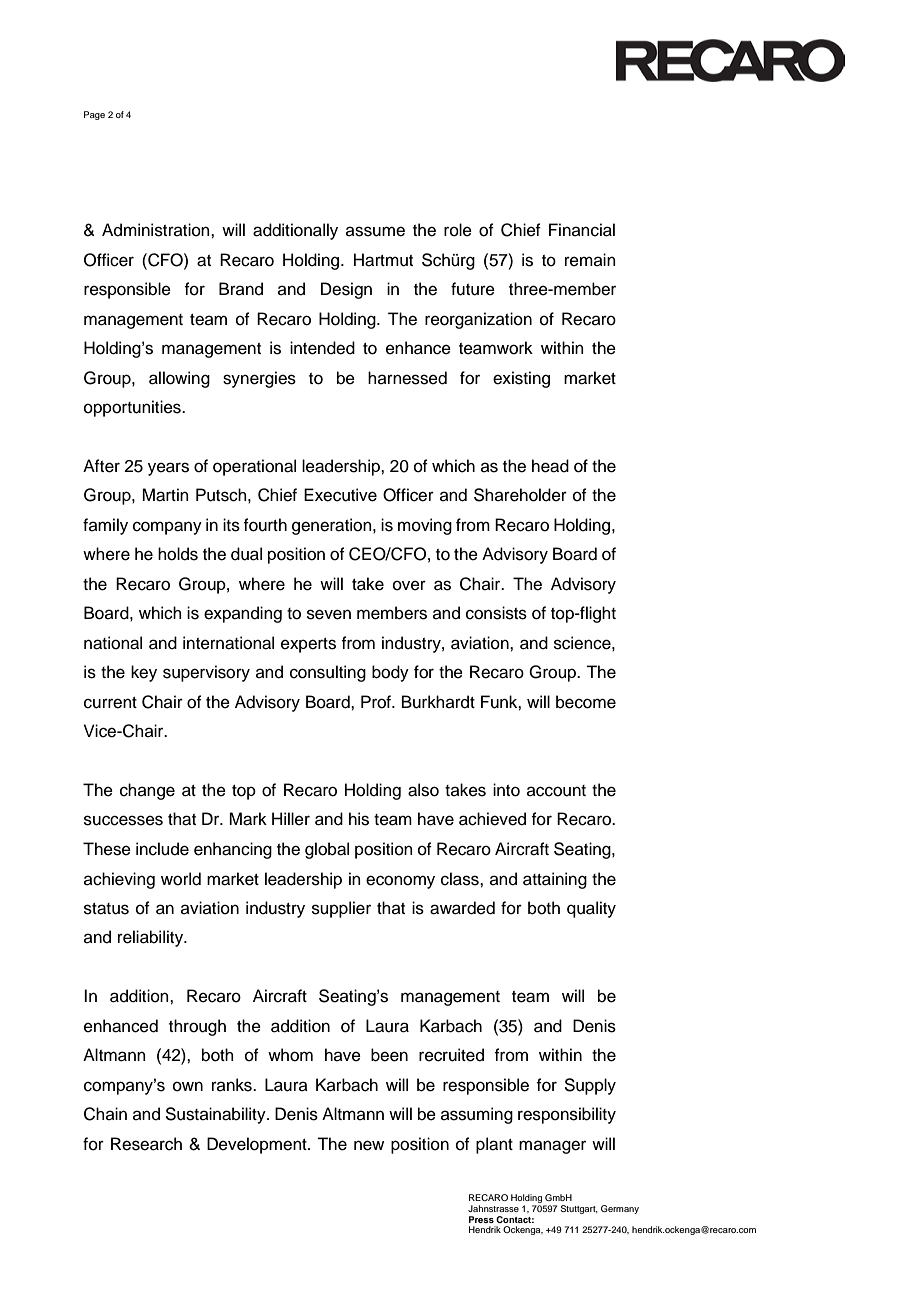  Describe the element at coordinates (94, 115) in the screenshot. I see `Page` at that location.
